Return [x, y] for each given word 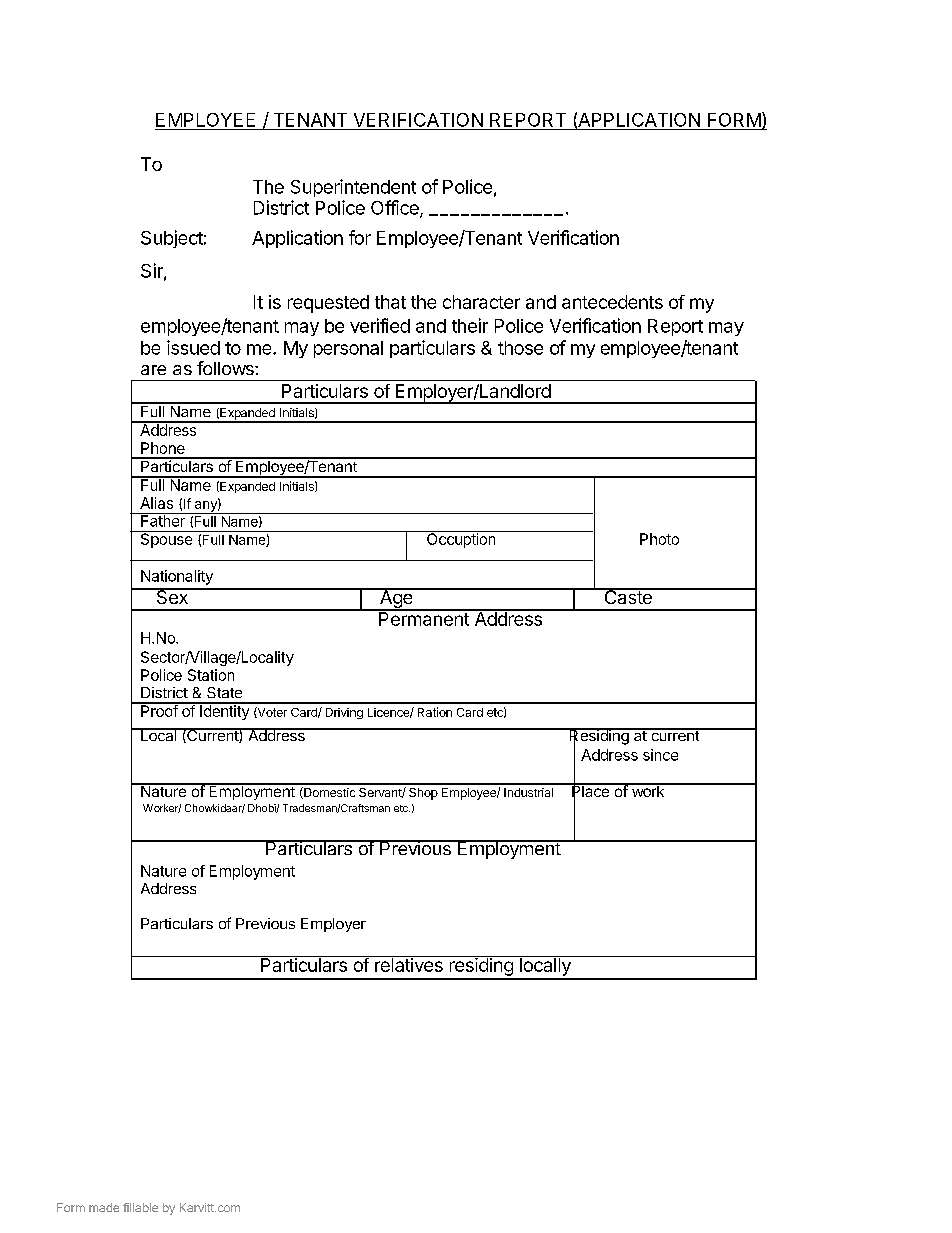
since [660, 755]
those [520, 348]
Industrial [528, 792]
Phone [163, 448]
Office [396, 208]
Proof [159, 710]
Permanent [424, 618]
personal [348, 349]
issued [193, 347]
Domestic [328, 793]
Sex [172, 596]
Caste [628, 596]
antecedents [612, 302]
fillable [140, 1207]
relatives [409, 964]
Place [591, 791]
